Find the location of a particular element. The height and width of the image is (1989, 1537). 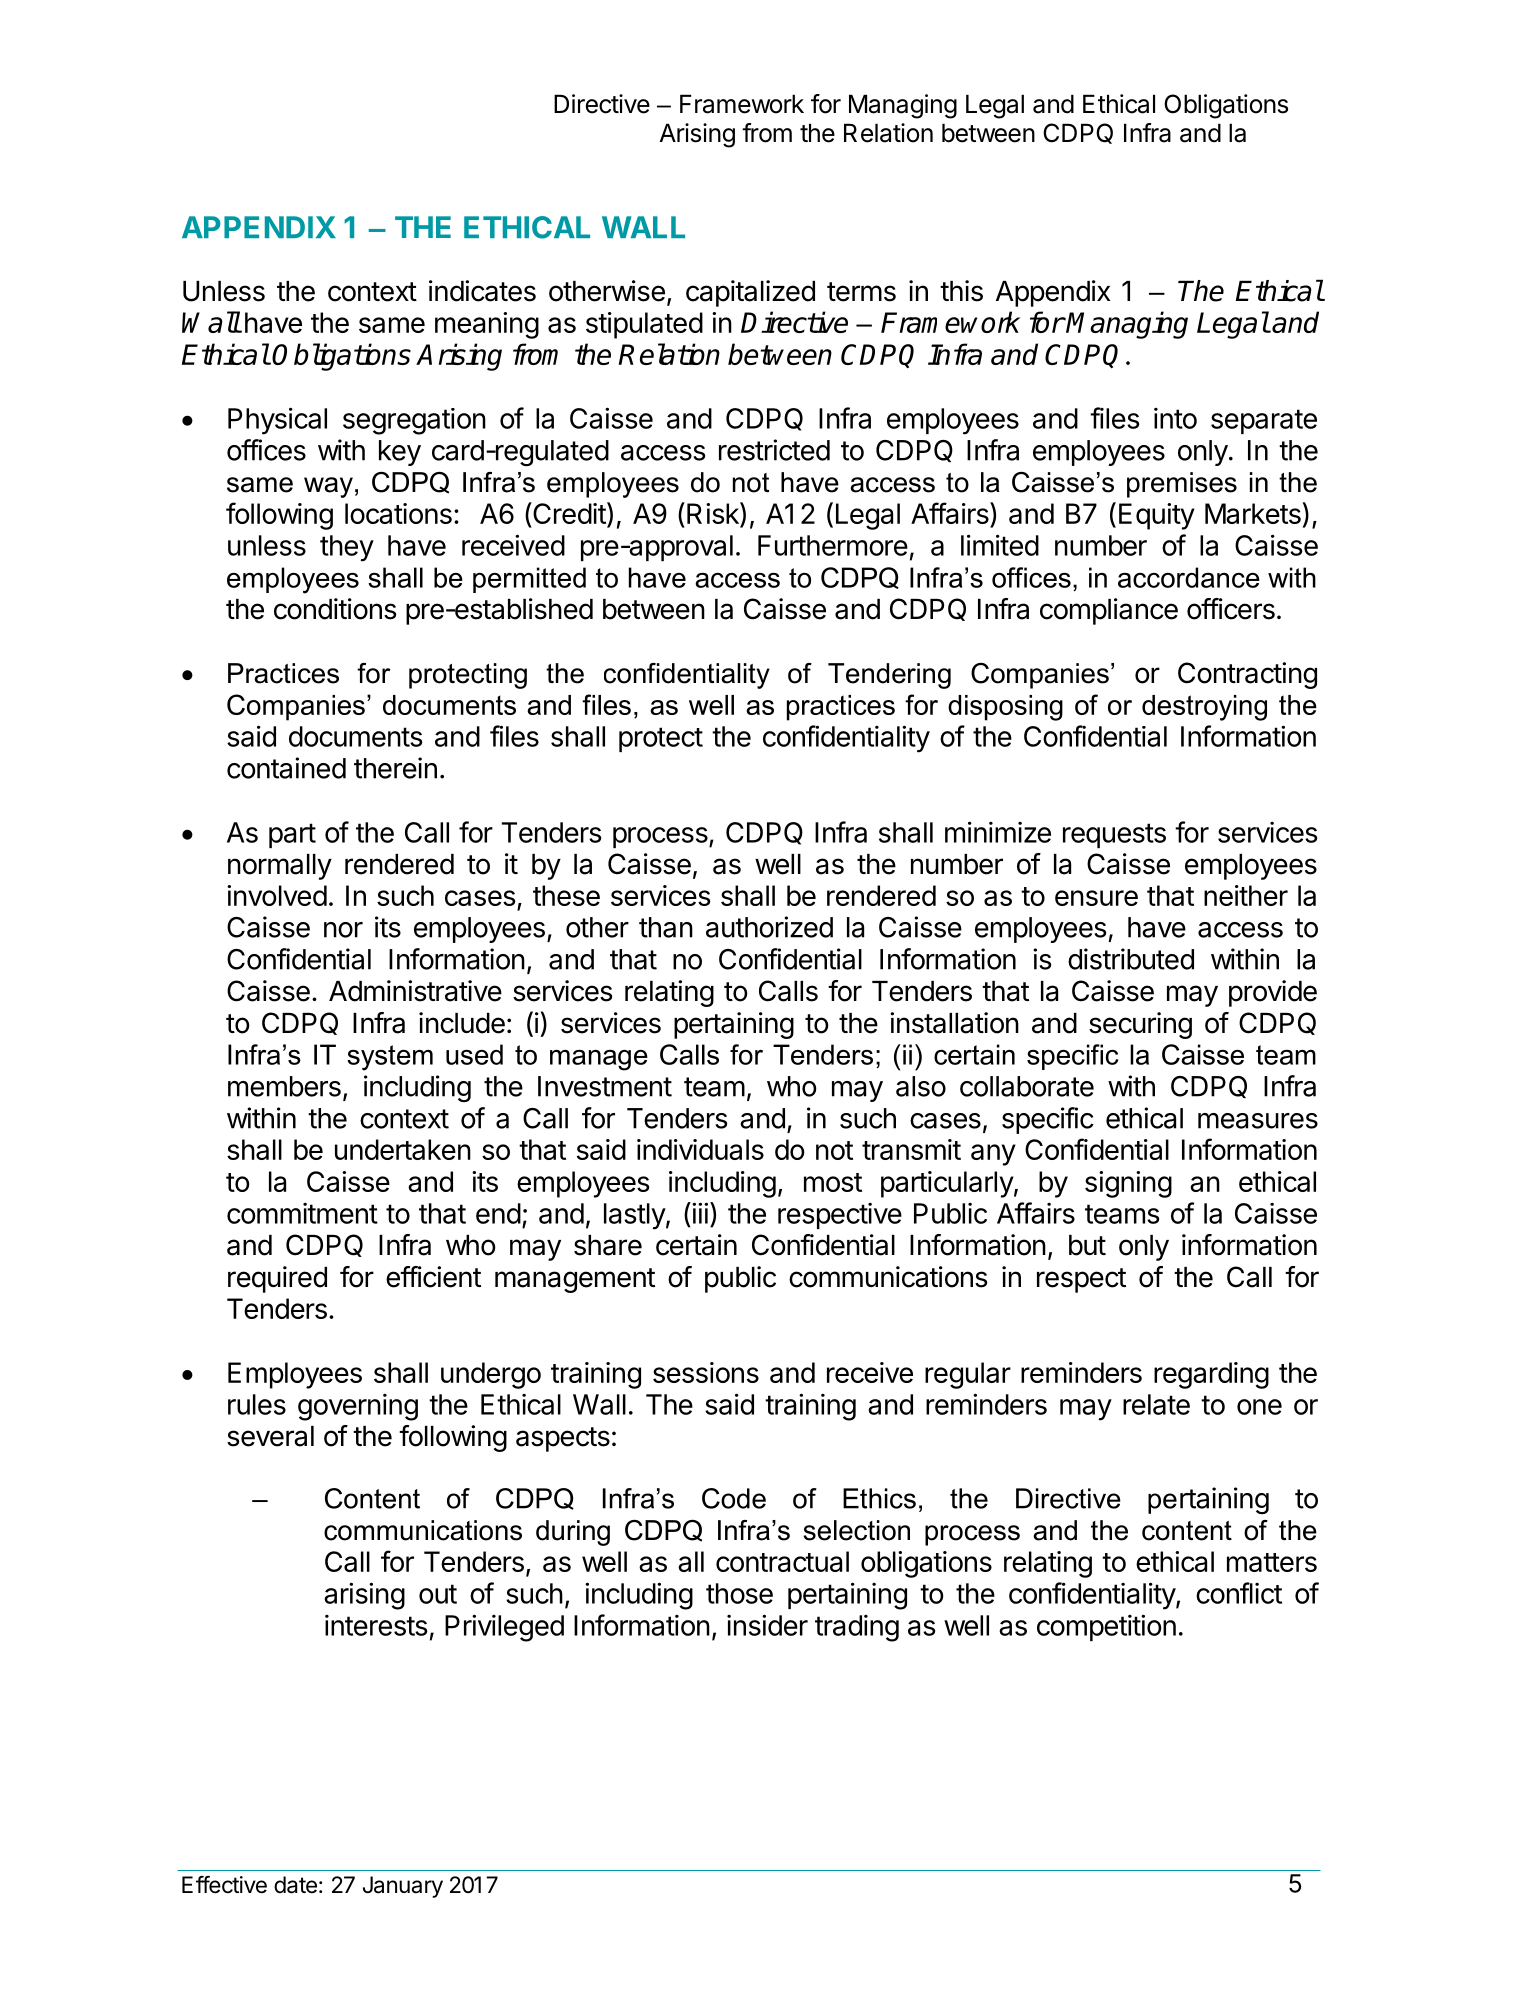

insider is located at coordinates (767, 1625).
